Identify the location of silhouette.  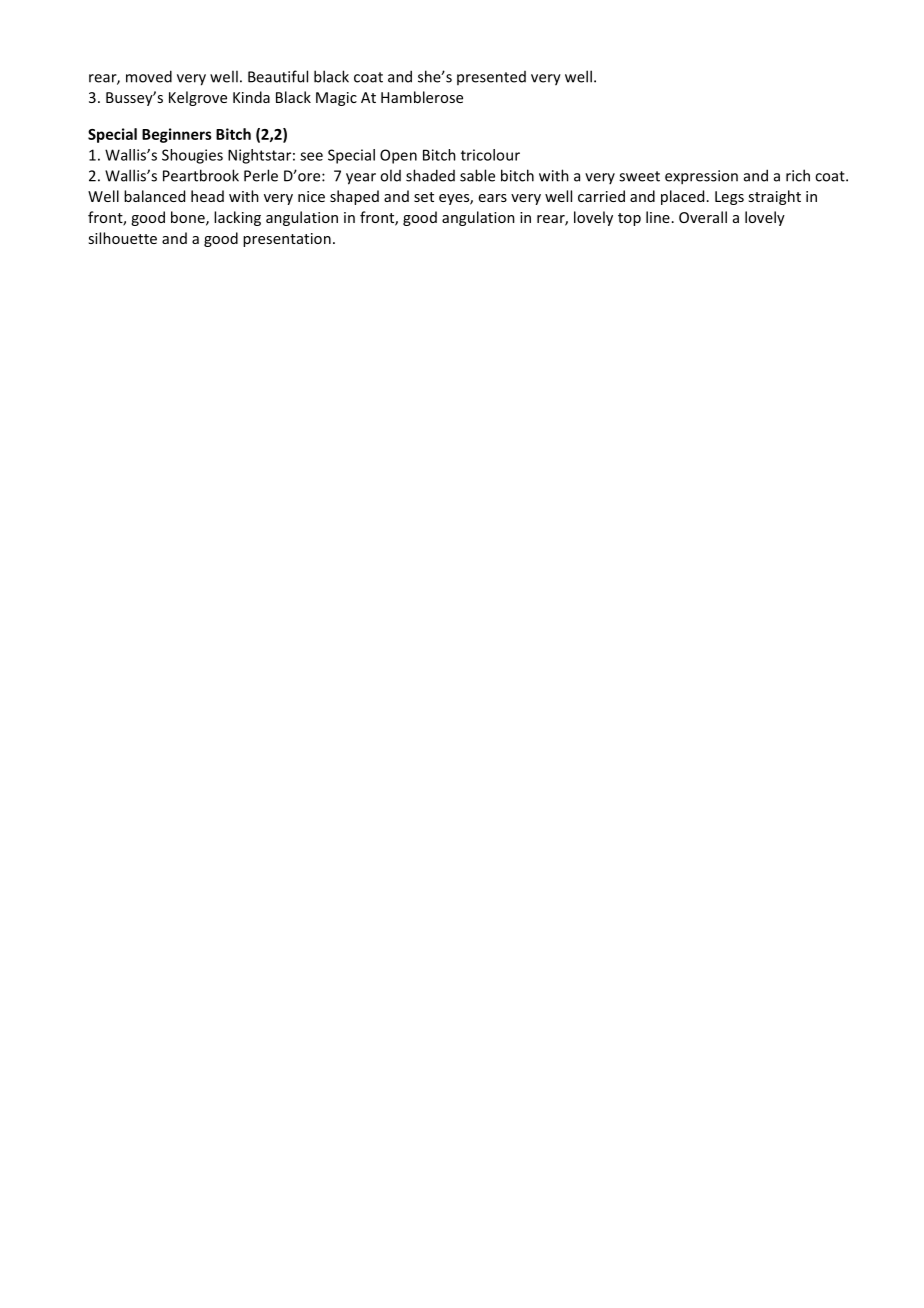
(122, 238).
